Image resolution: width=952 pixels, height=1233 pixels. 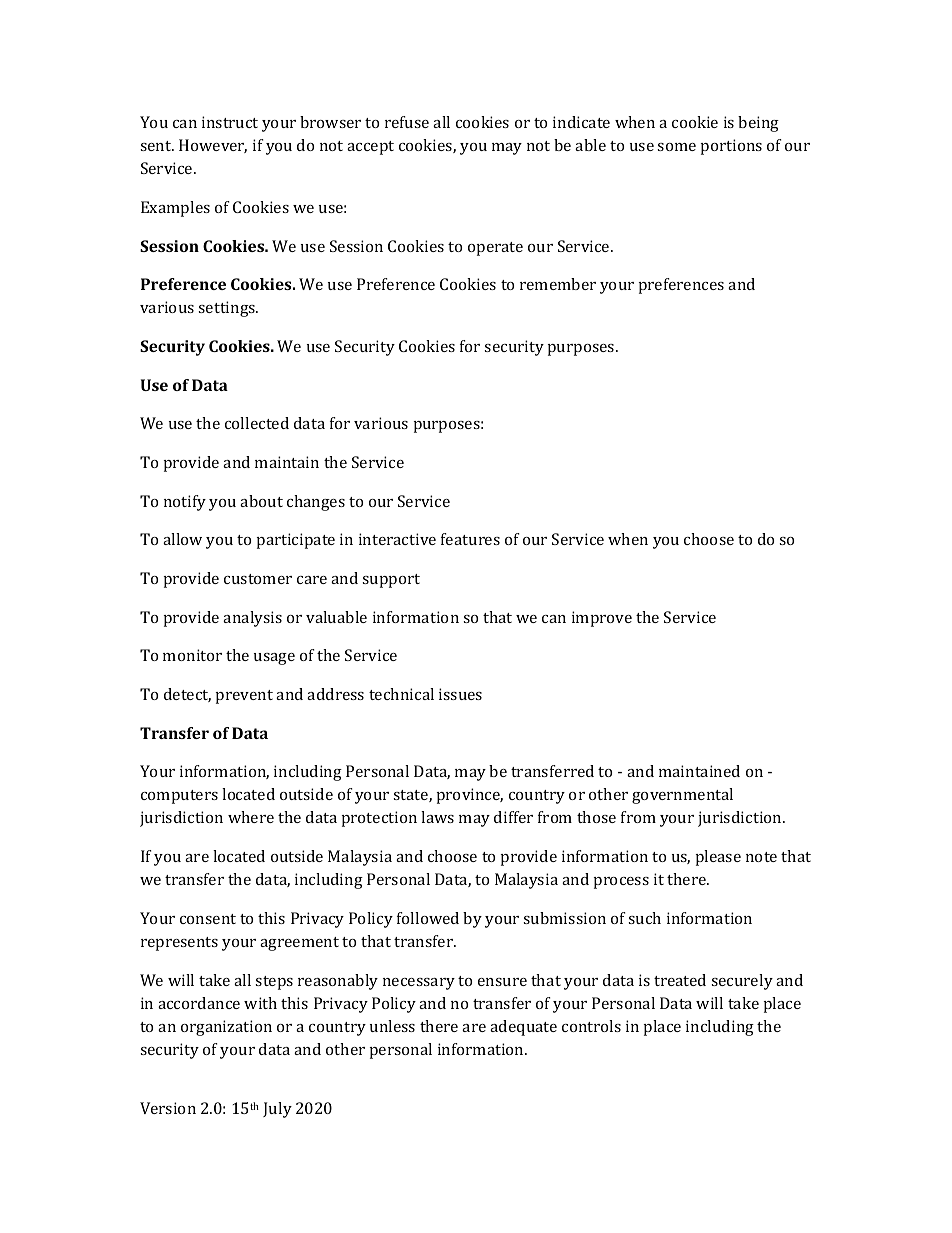 What do you see at coordinates (230, 122) in the screenshot?
I see `instruct` at bounding box center [230, 122].
